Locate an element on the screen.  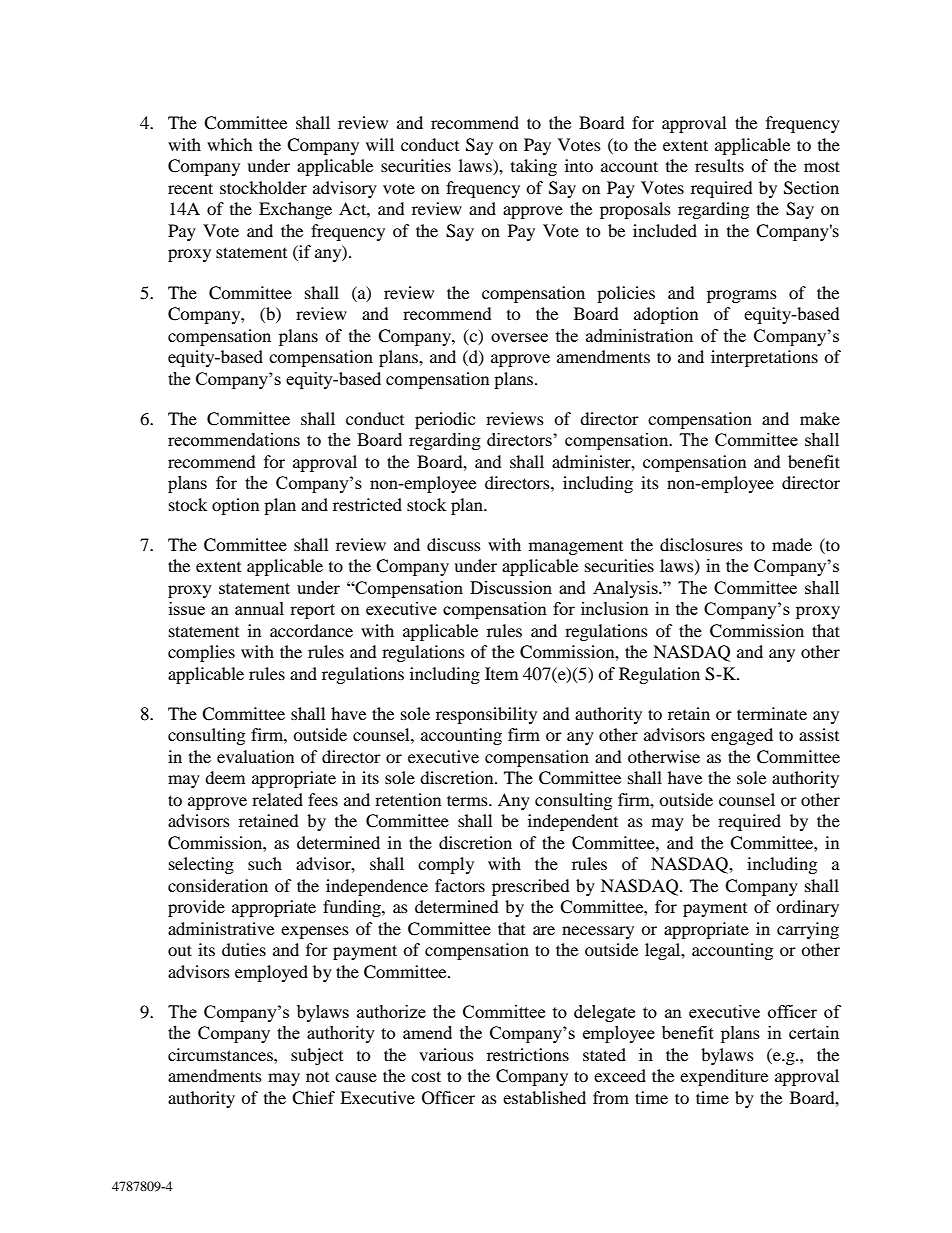
Item is located at coordinates (501, 673).
